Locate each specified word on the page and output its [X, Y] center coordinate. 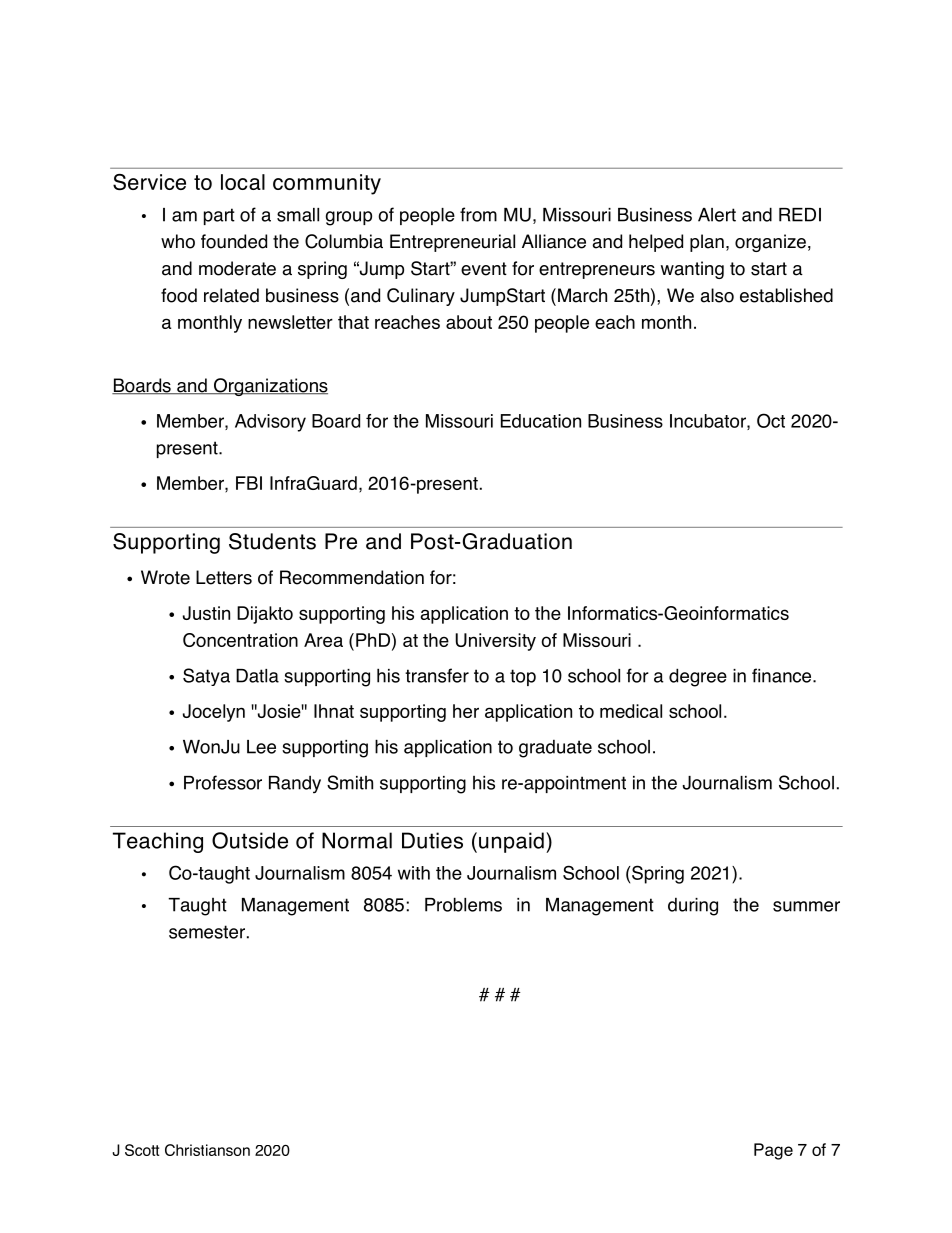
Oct [771, 420]
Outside [250, 840]
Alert [717, 215]
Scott [142, 1150]
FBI [249, 483]
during [693, 907]
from [478, 214]
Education [541, 421]
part [219, 216]
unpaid [511, 842]
